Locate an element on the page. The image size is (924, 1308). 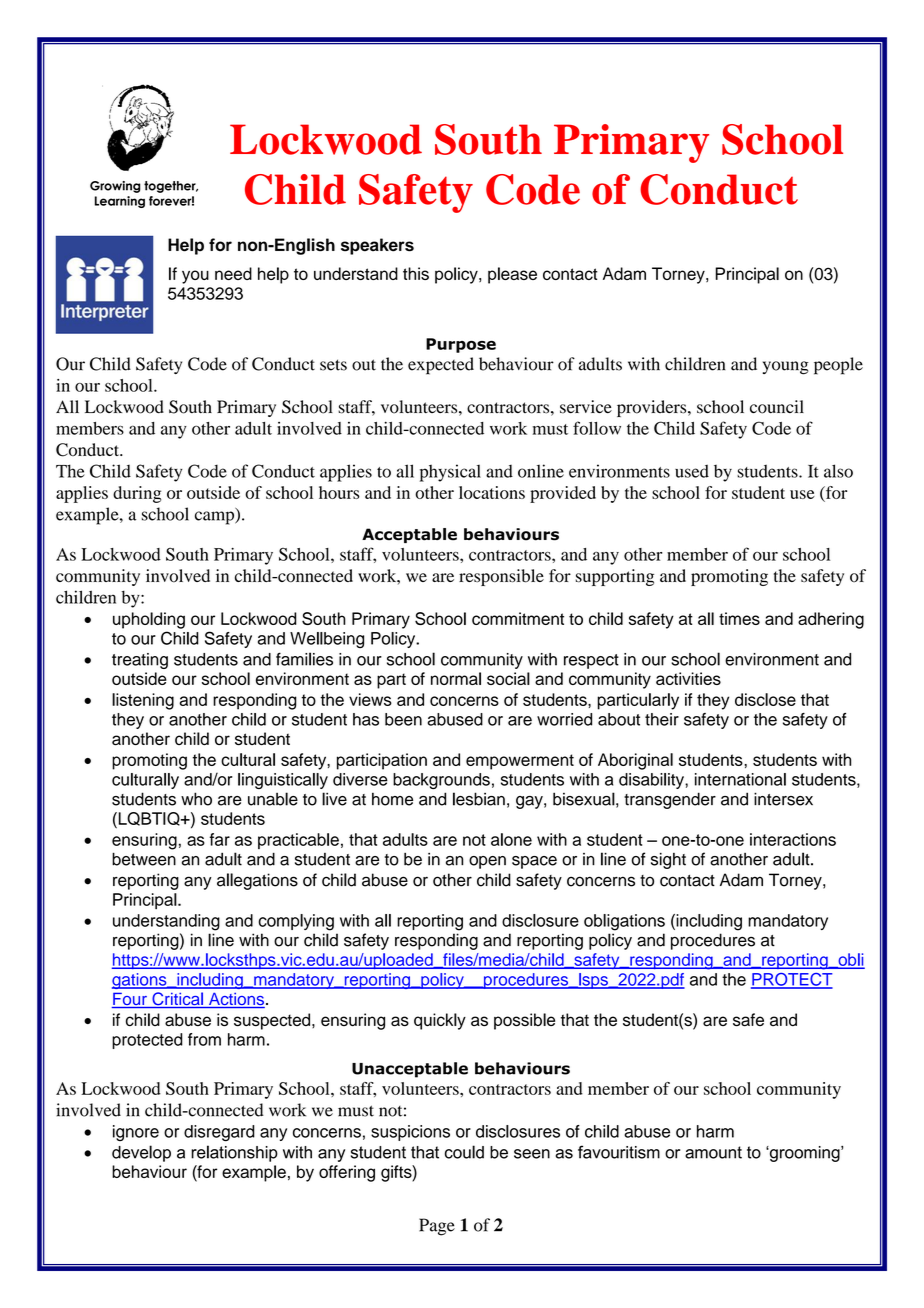
young is located at coordinates (786, 368).
